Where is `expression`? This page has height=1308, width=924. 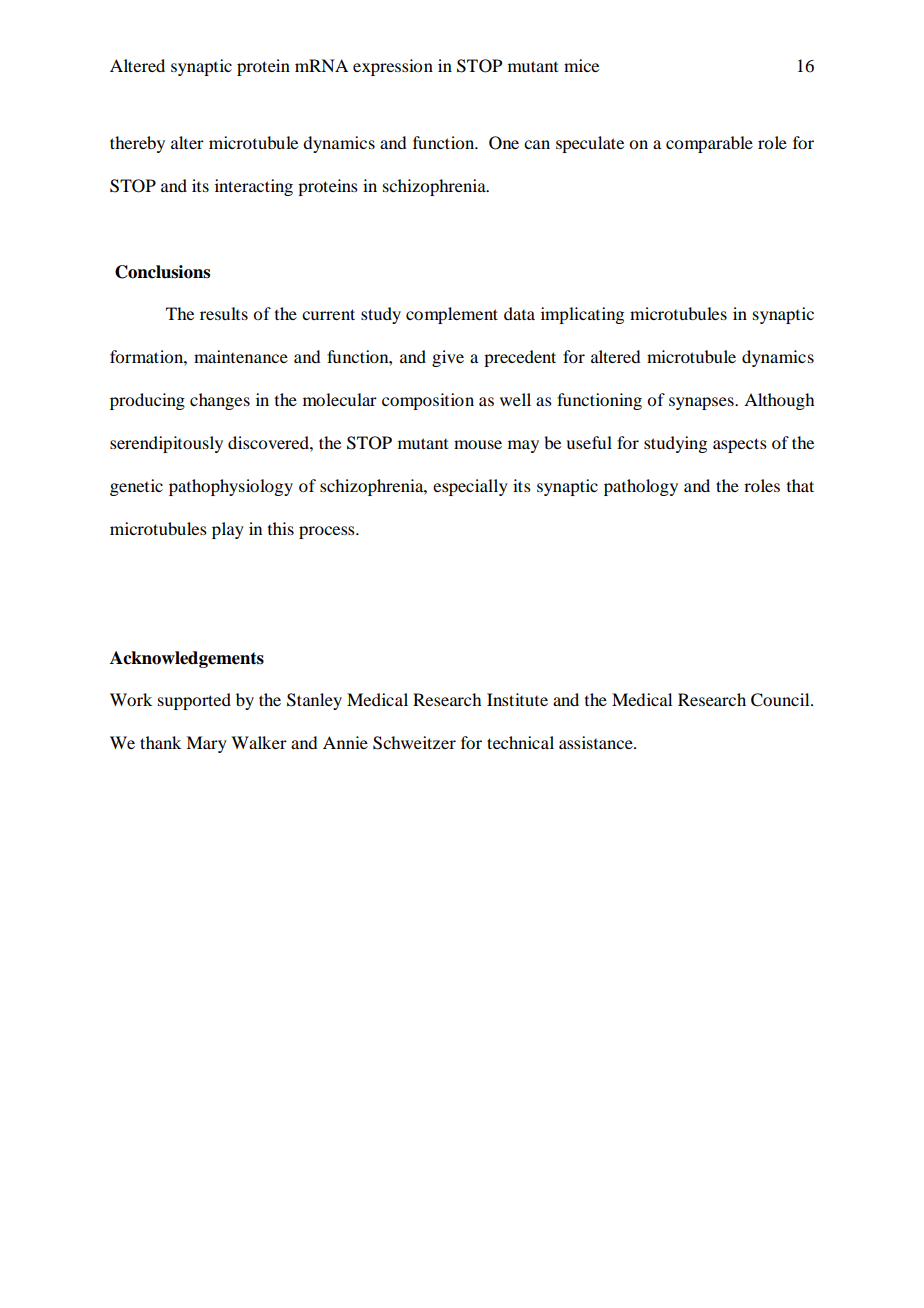 expression is located at coordinates (393, 67).
